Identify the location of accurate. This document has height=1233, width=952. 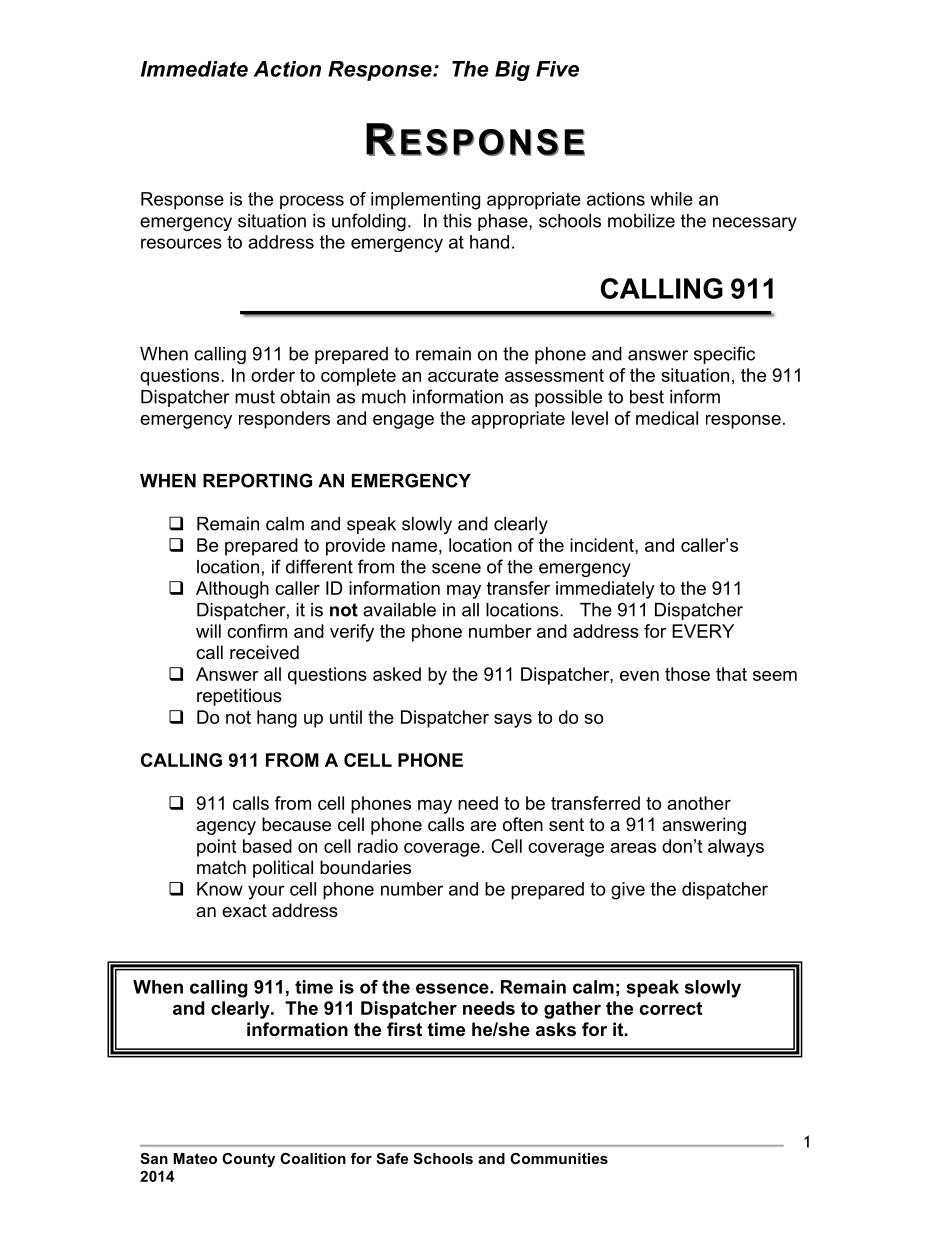
(463, 375).
